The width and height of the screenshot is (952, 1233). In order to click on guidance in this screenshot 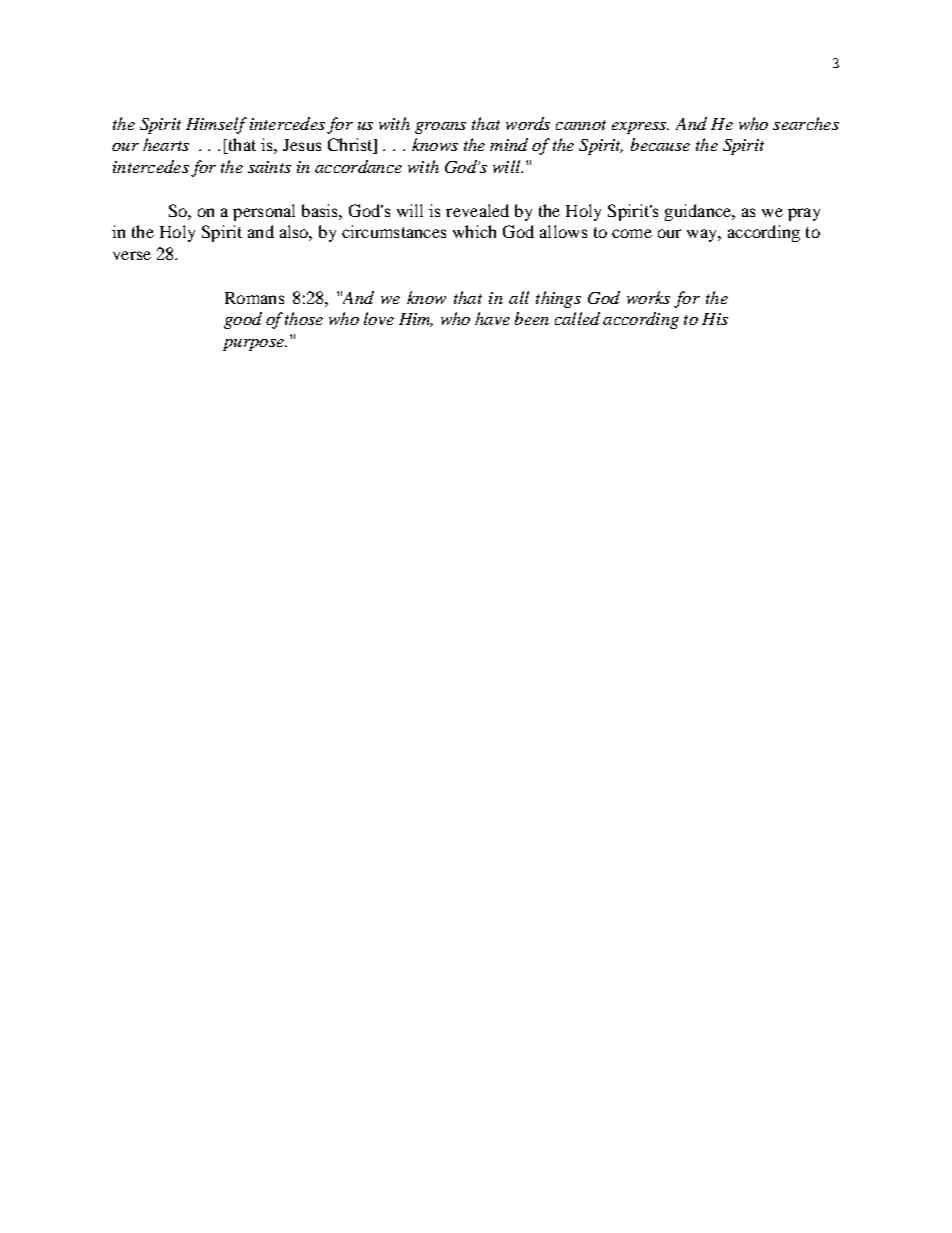, I will do `click(699, 212)`.
